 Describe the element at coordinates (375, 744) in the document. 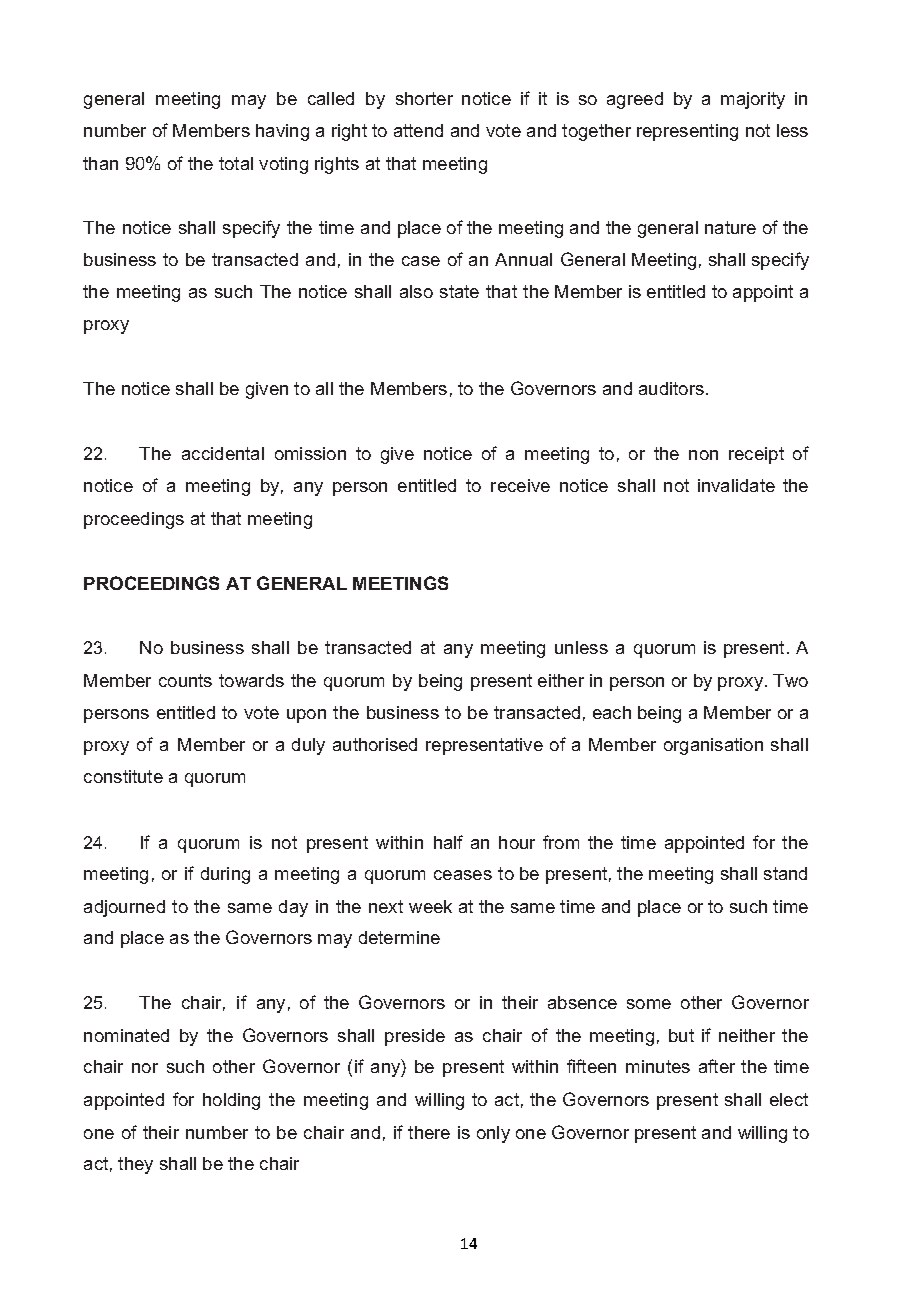

I see `authorised` at that location.
